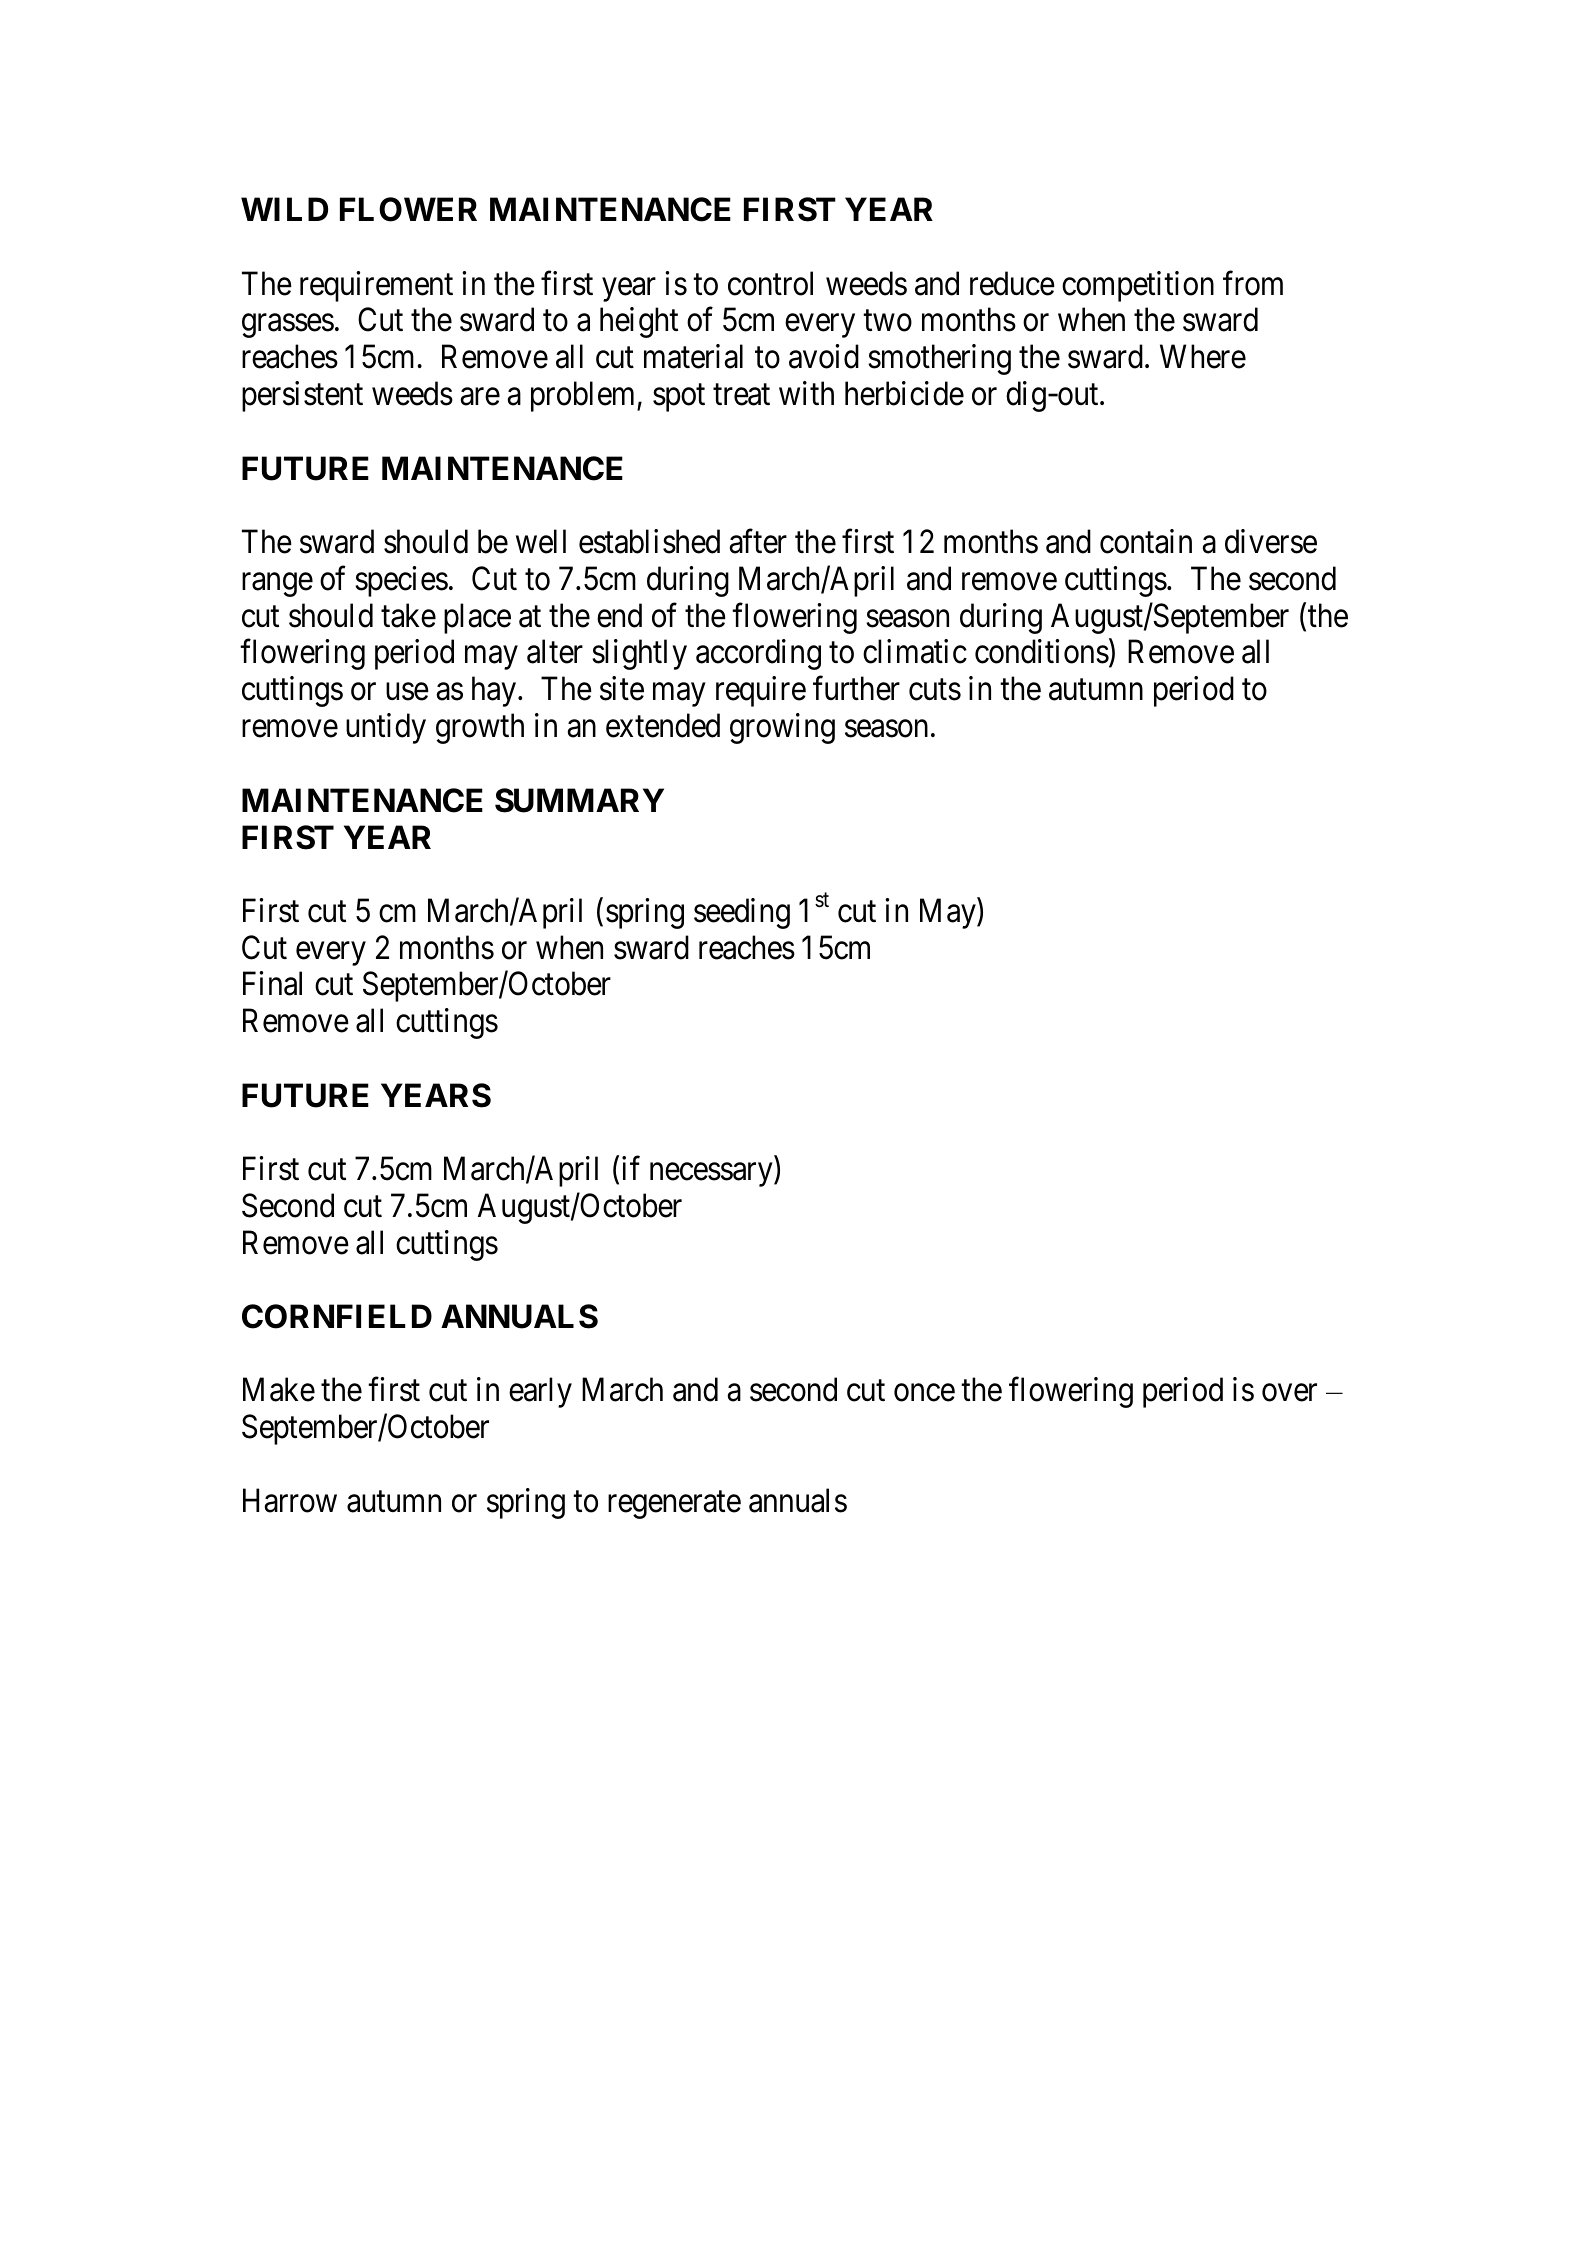 The width and height of the screenshot is (1591, 2250). Describe the element at coordinates (712, 1175) in the screenshot. I see `necessary` at that location.
